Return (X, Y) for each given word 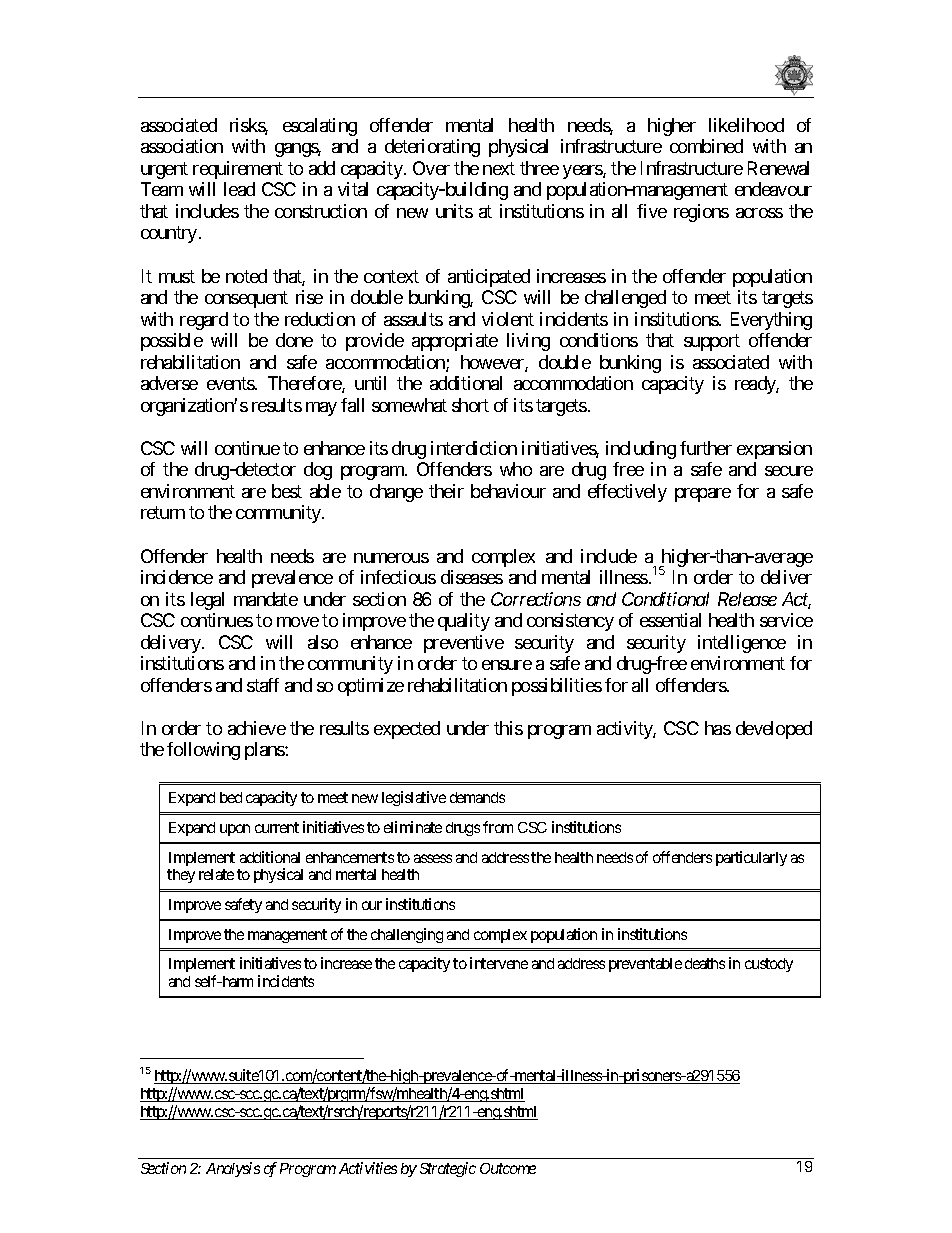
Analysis (233, 1169)
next (499, 168)
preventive (464, 644)
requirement (238, 170)
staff (263, 685)
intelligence (742, 644)
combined (706, 146)
